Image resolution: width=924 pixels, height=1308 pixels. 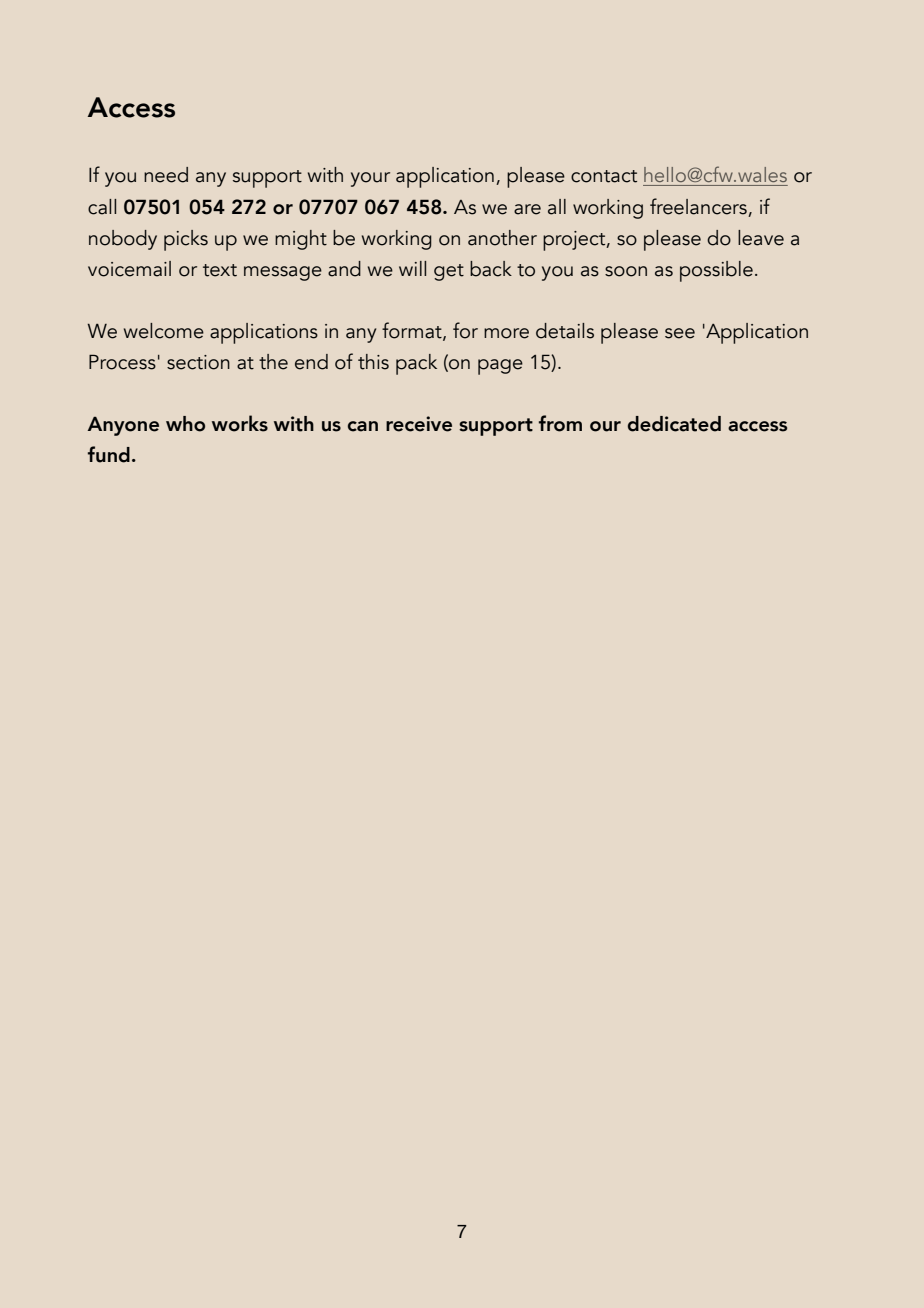 I want to click on who, so click(x=185, y=424).
